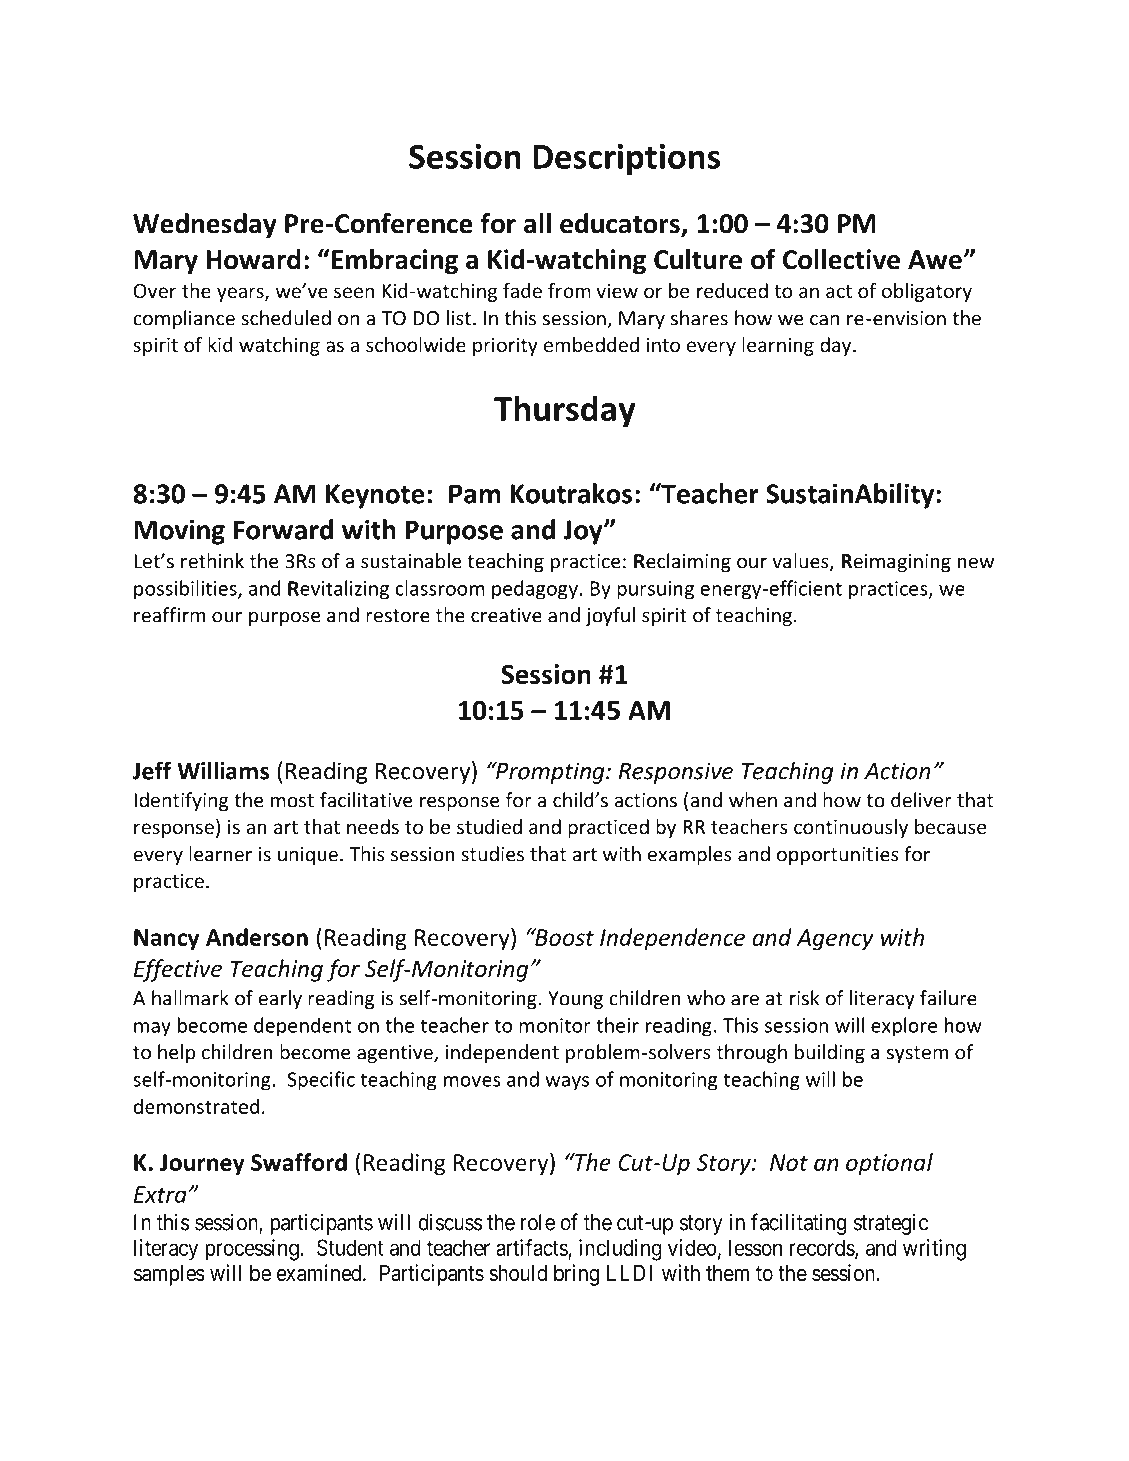 This screenshot has width=1129, height=1461. I want to click on deliver, so click(921, 800).
